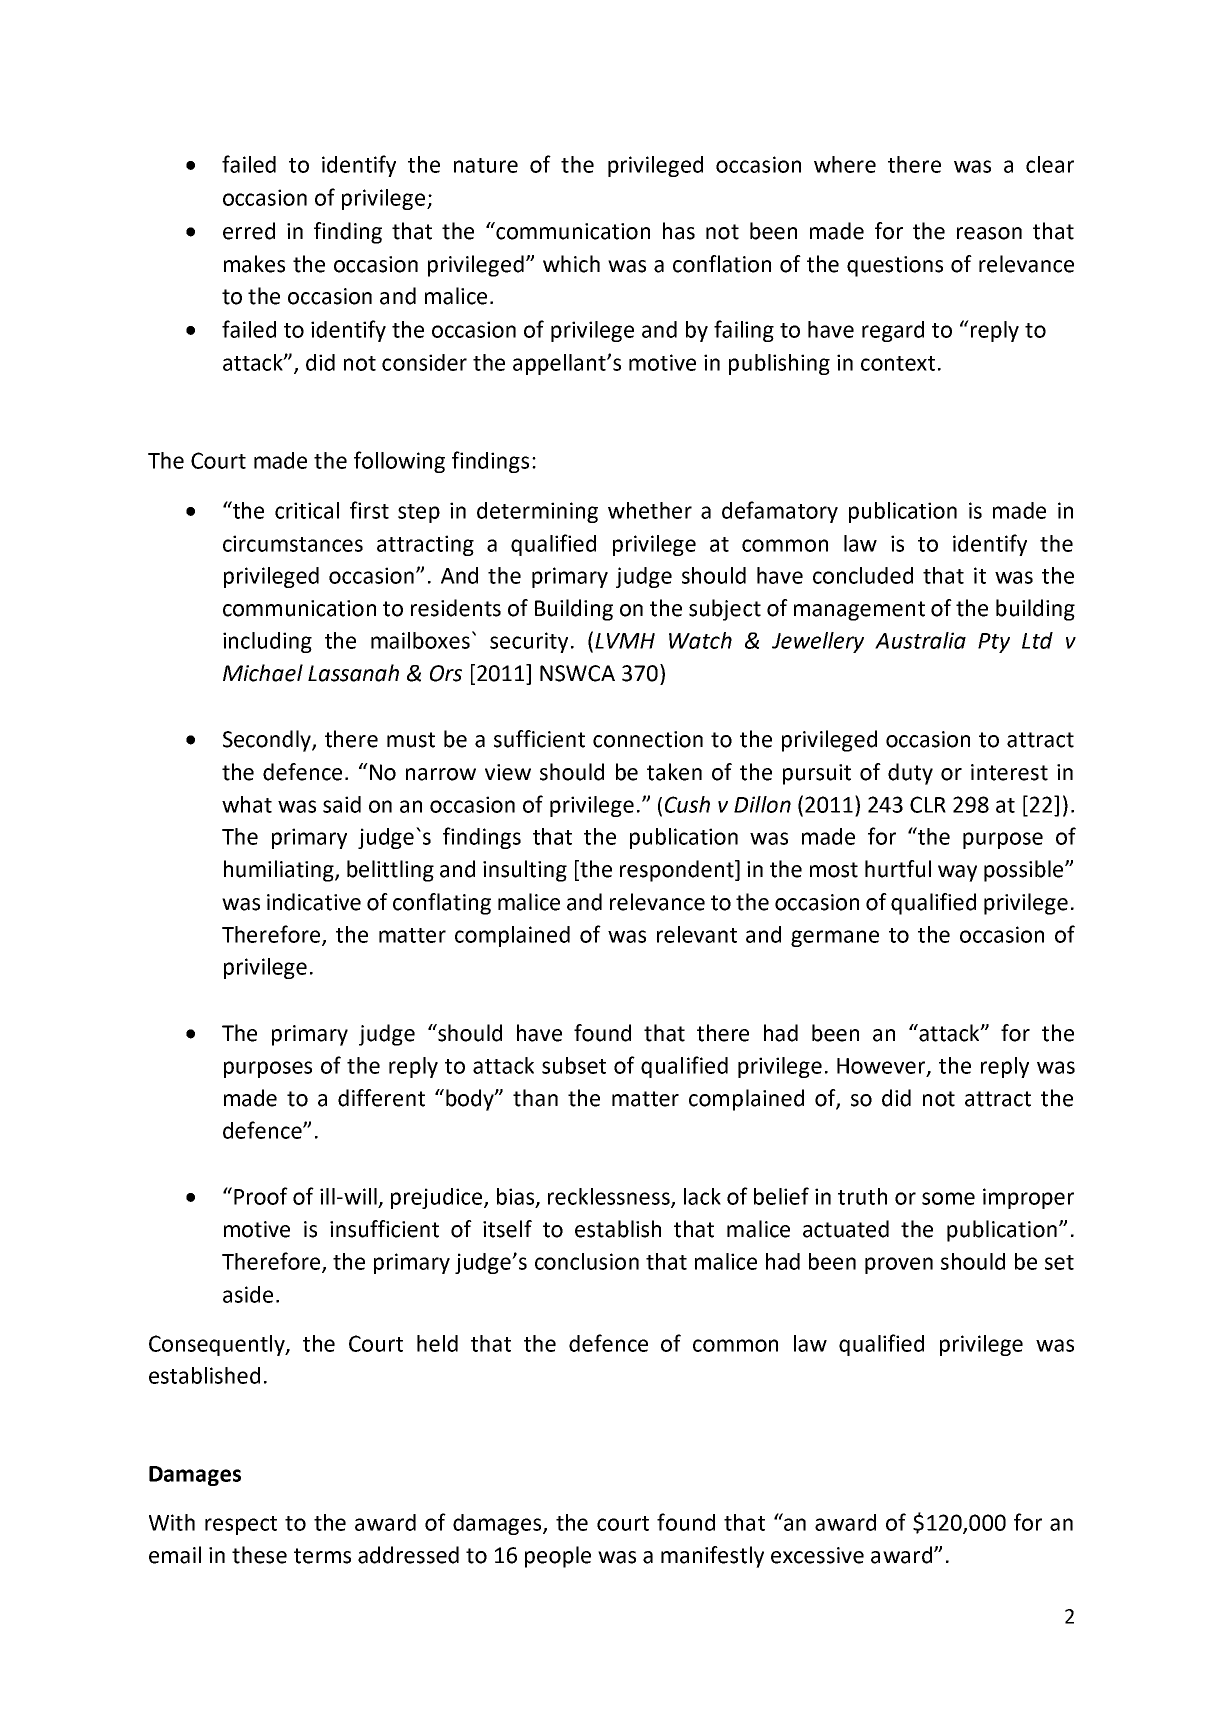  I want to click on has, so click(679, 231).
